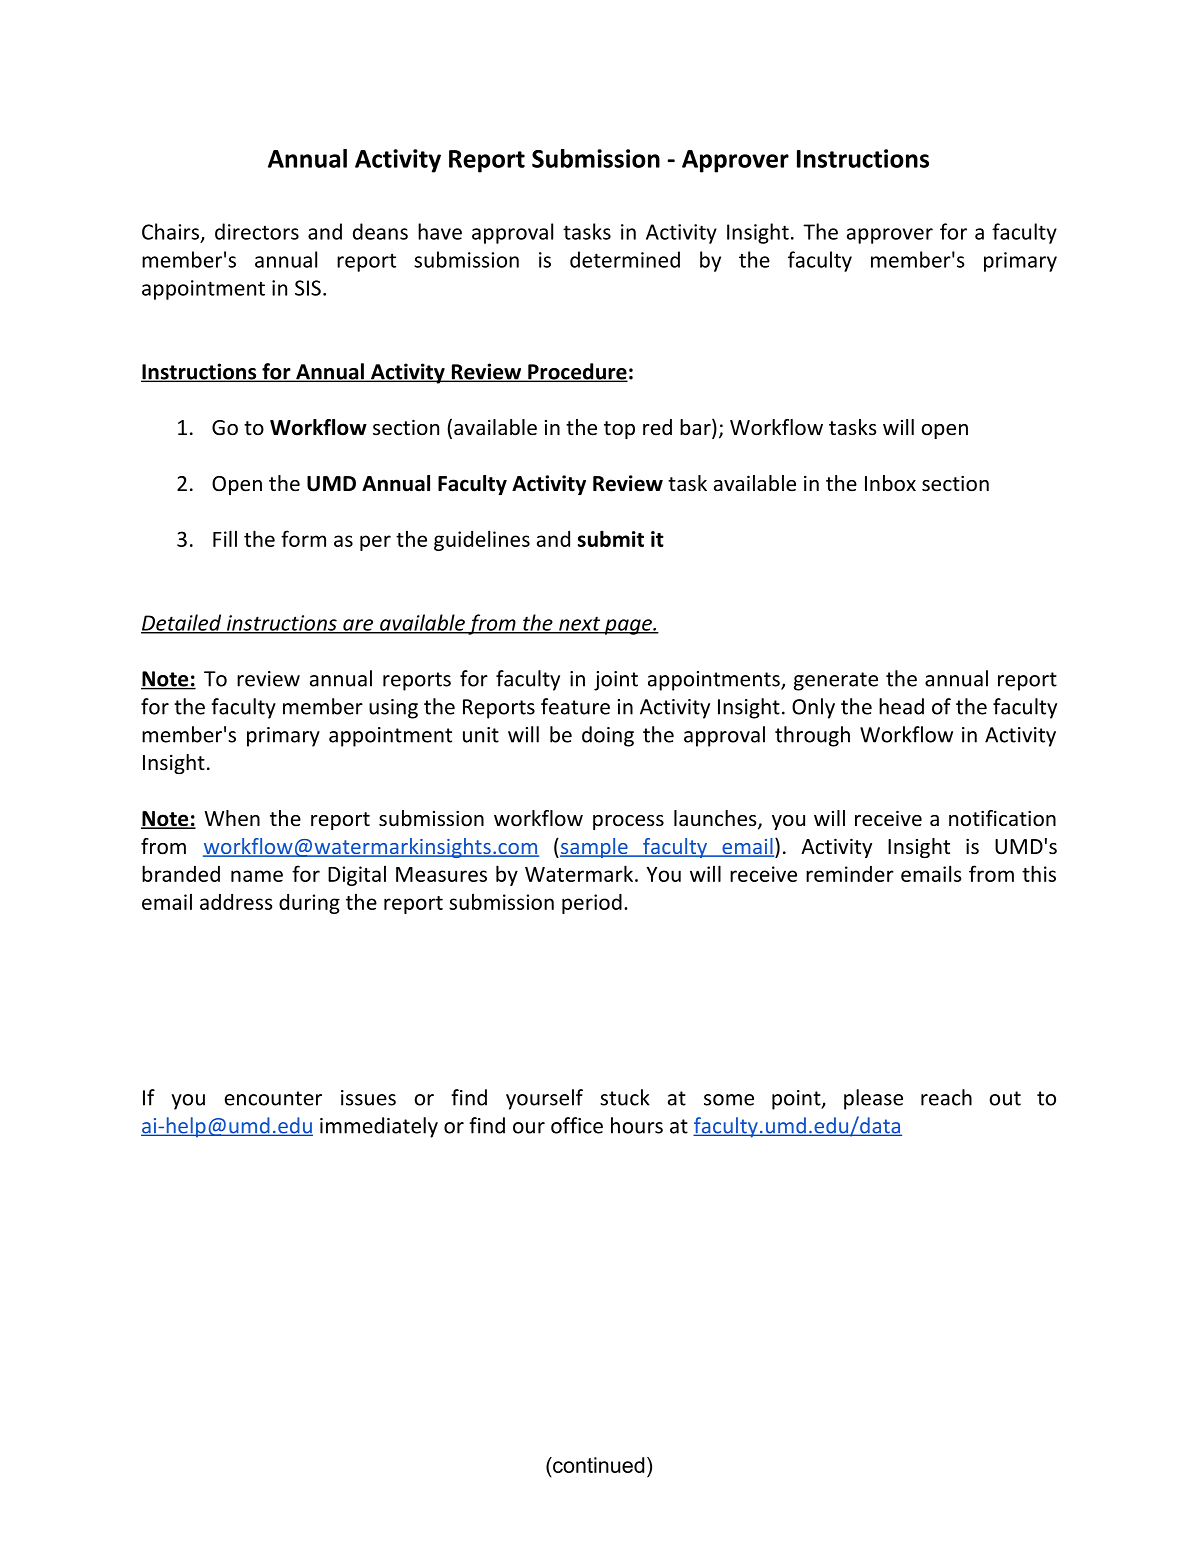  Describe the element at coordinates (308, 288) in the screenshot. I see `SIS` at that location.
